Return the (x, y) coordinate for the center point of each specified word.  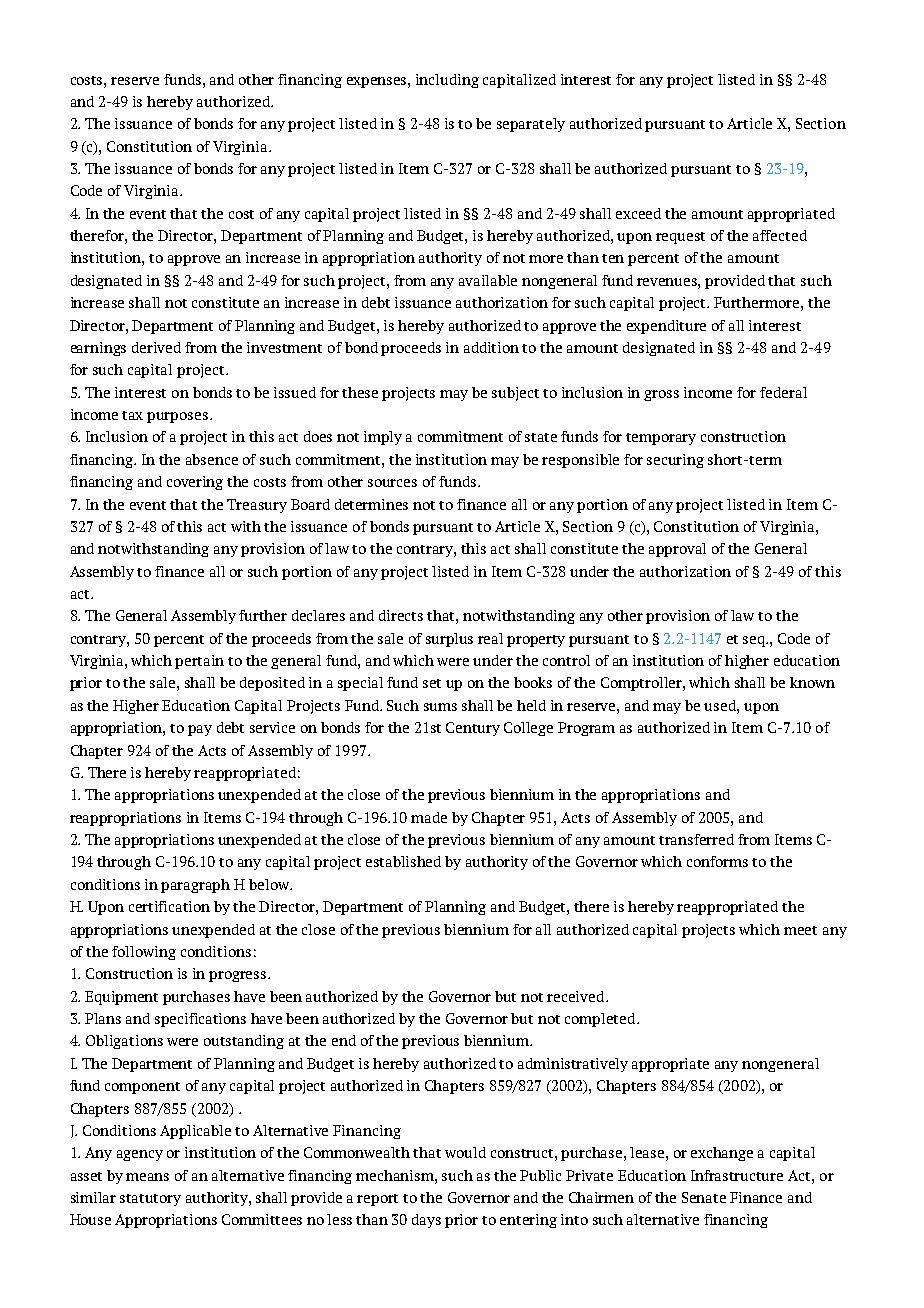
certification (169, 906)
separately (531, 125)
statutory (150, 1200)
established (403, 861)
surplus (449, 640)
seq (755, 641)
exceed (638, 213)
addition (491, 347)
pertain (199, 662)
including (447, 81)
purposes (179, 417)
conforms (717, 861)
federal (783, 392)
